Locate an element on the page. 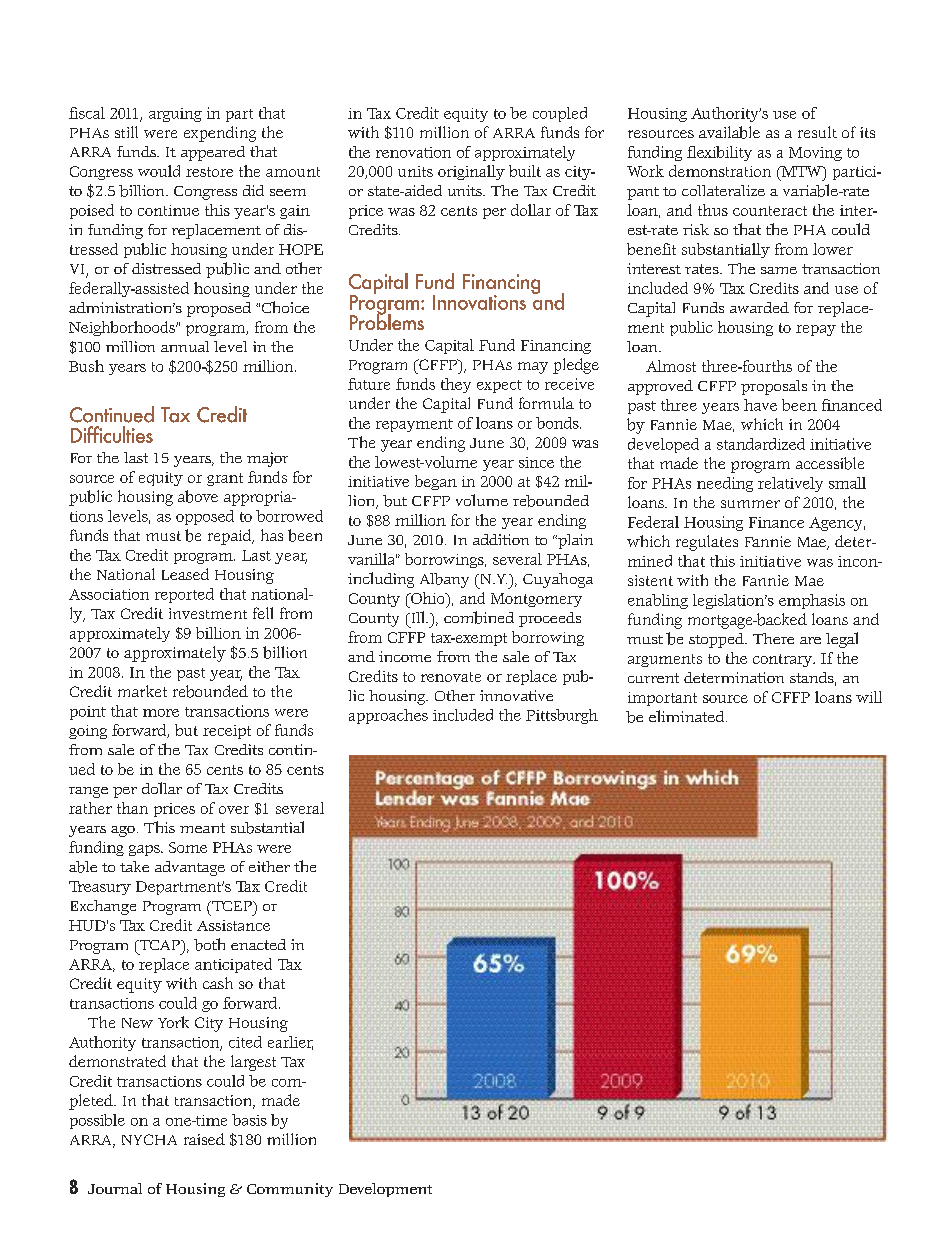  raised is located at coordinates (204, 1139).
